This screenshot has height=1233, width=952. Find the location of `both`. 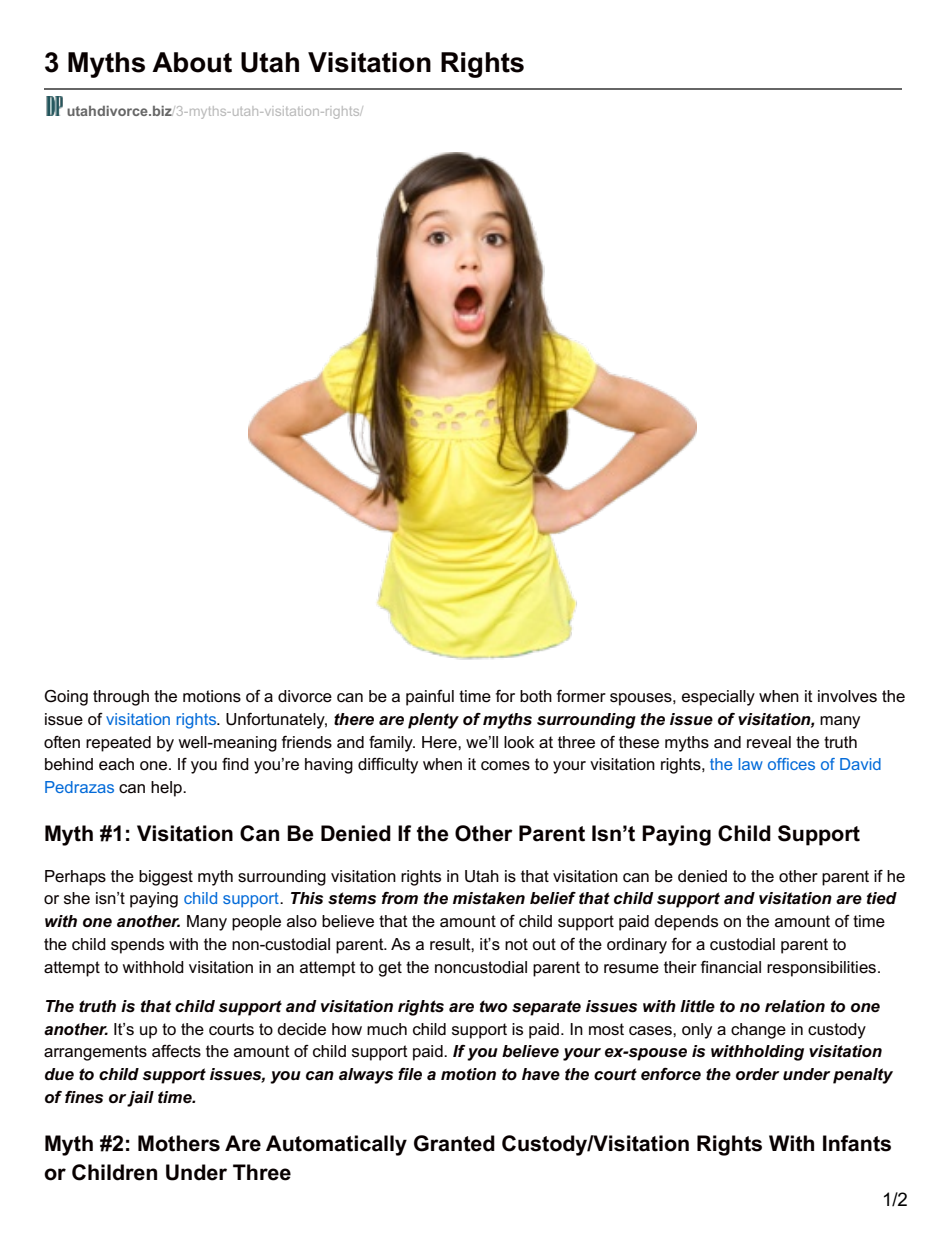

both is located at coordinates (536, 696).
